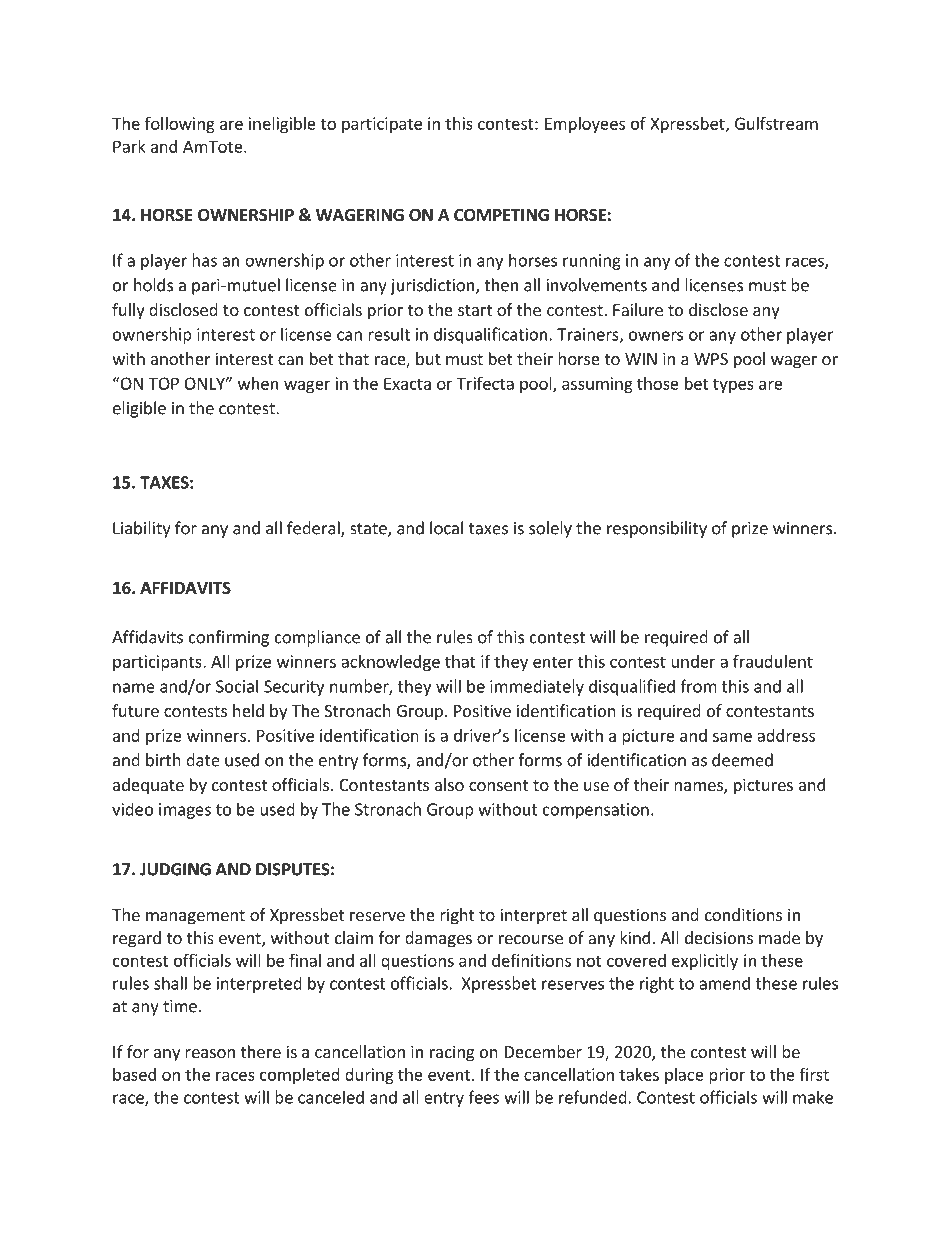 This document has height=1233, width=952. What do you see at coordinates (449, 784) in the document?
I see `also` at bounding box center [449, 784].
